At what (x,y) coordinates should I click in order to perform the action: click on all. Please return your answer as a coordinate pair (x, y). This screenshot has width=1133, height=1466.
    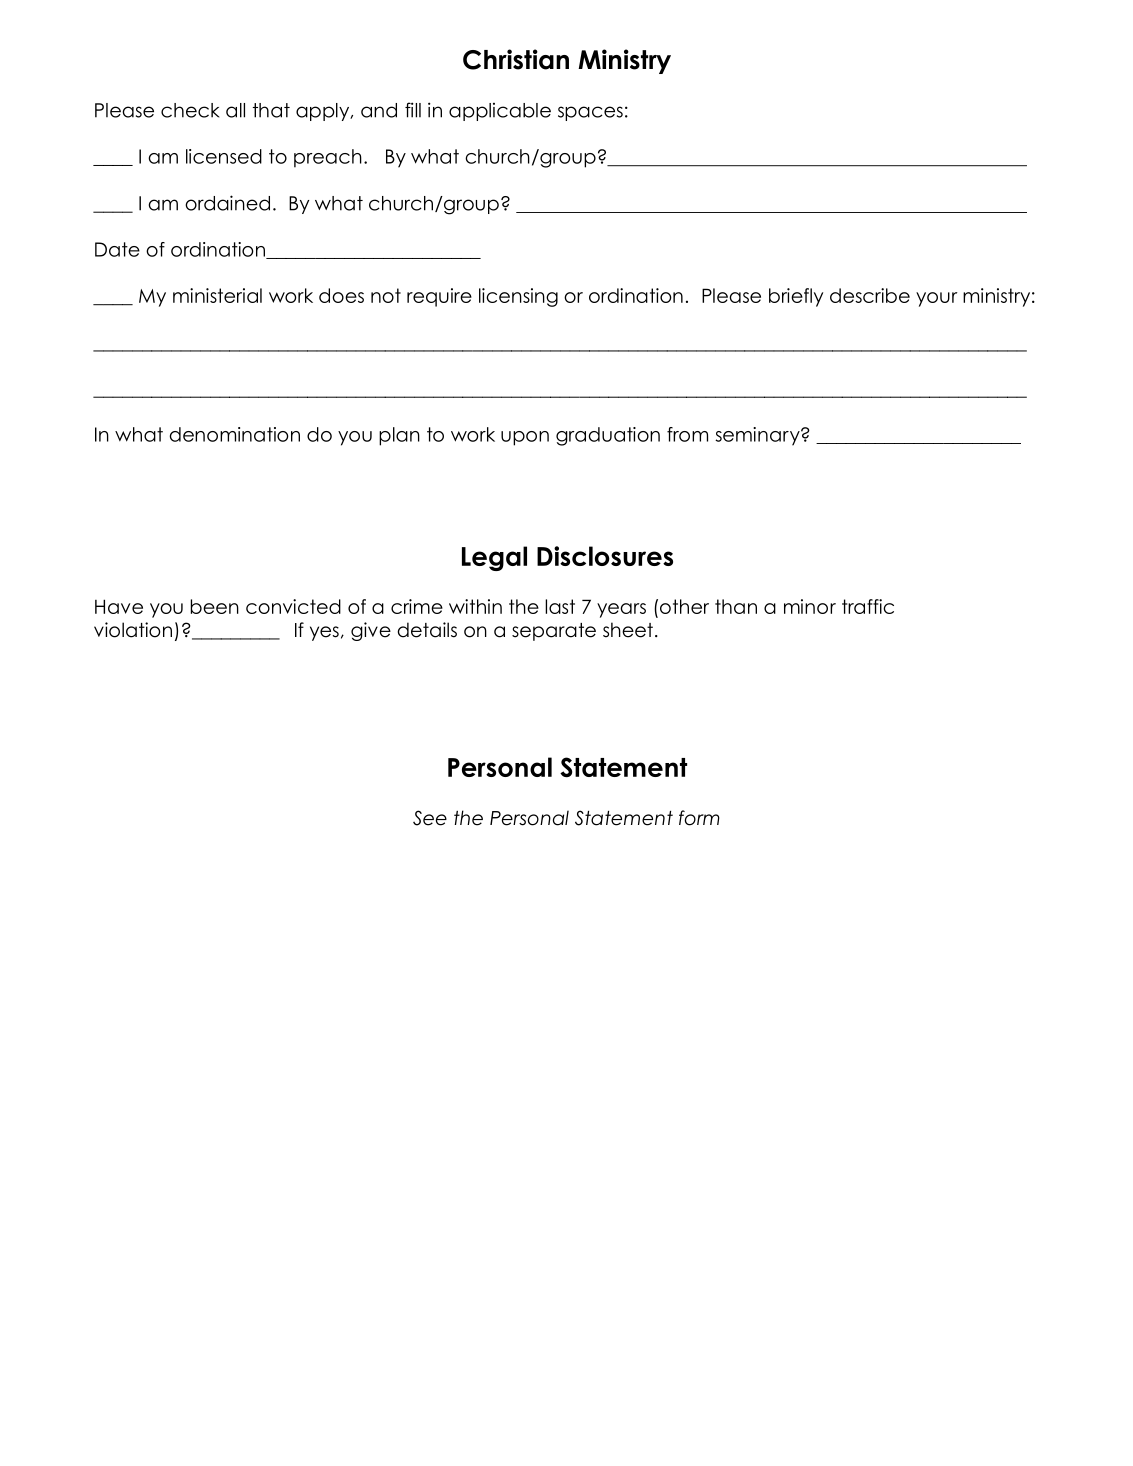
    Looking at the image, I should click on (235, 110).
